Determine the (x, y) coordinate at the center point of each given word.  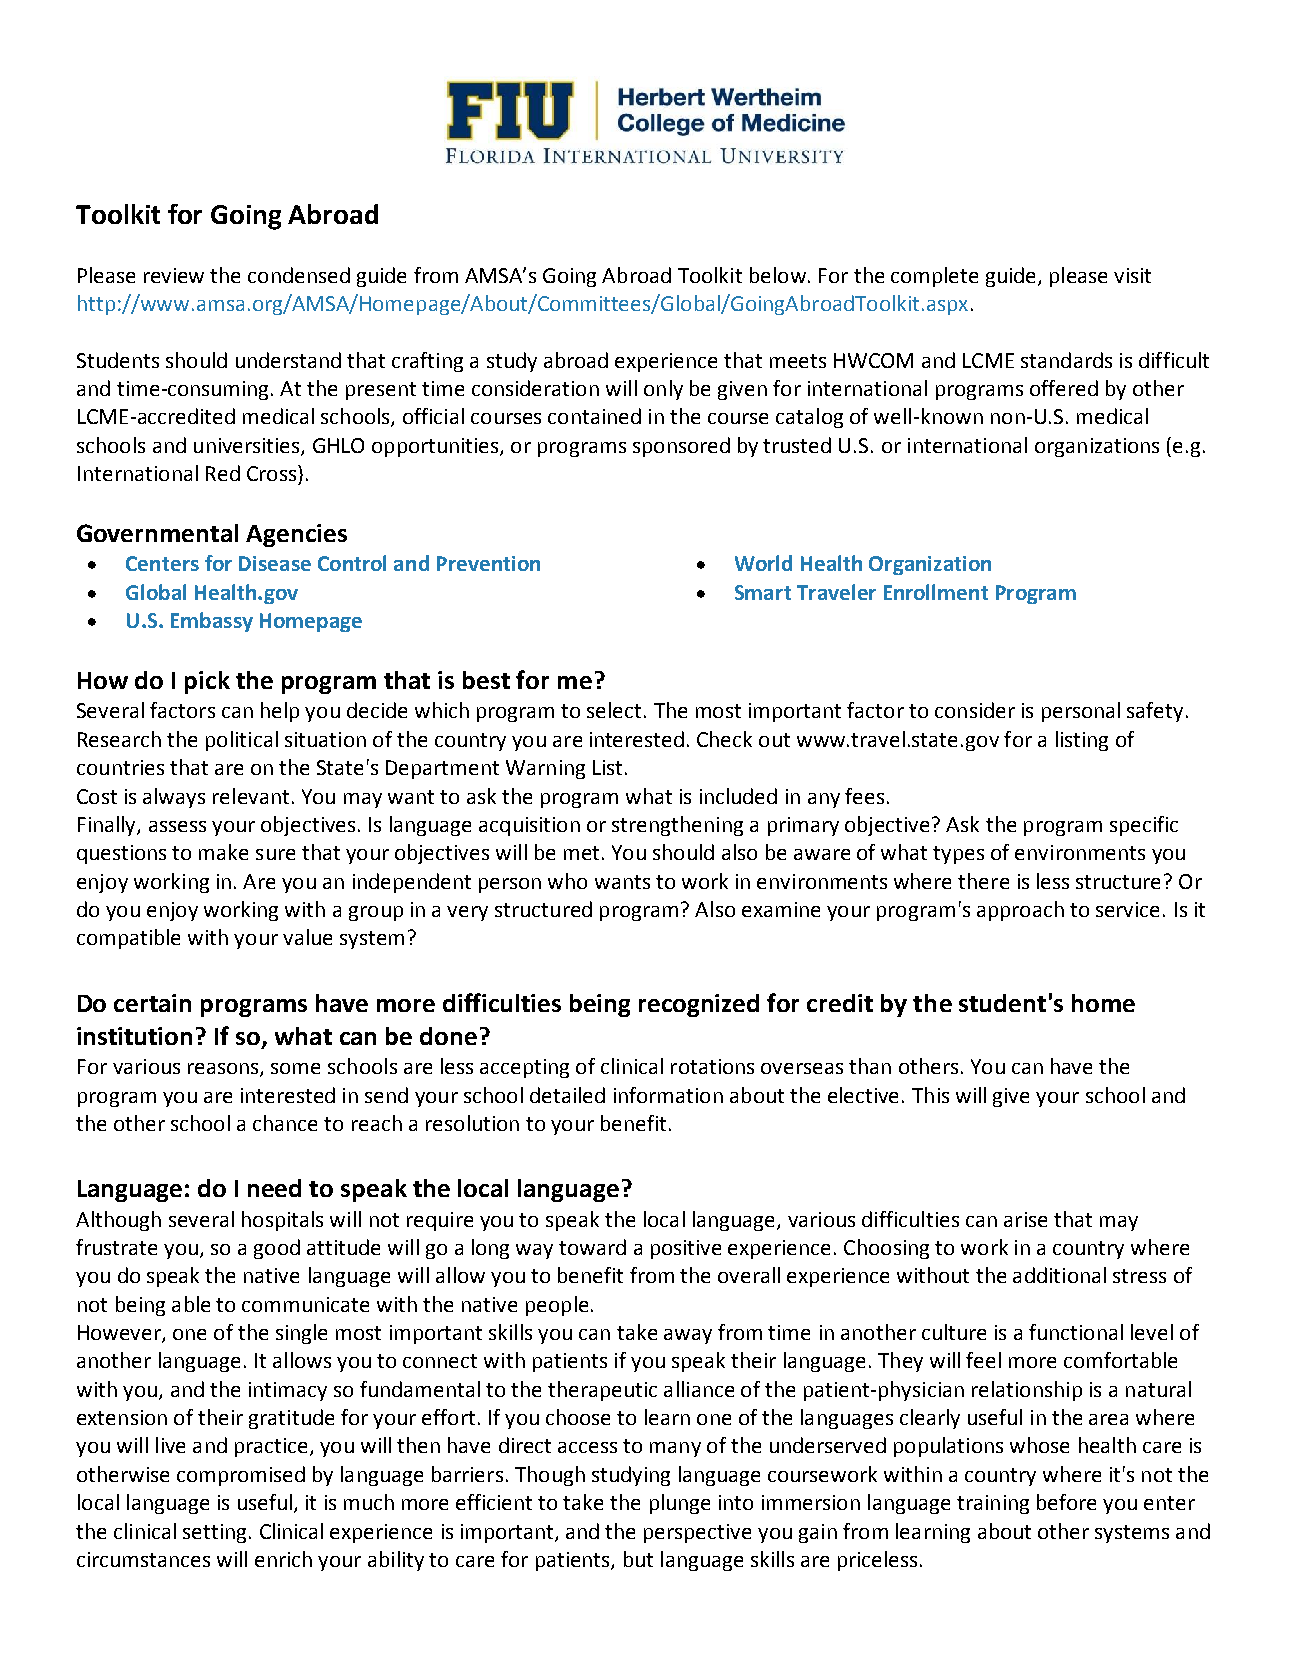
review (174, 275)
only (663, 390)
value (307, 937)
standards (1066, 360)
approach (1020, 911)
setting (214, 1533)
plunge (680, 1504)
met (581, 853)
